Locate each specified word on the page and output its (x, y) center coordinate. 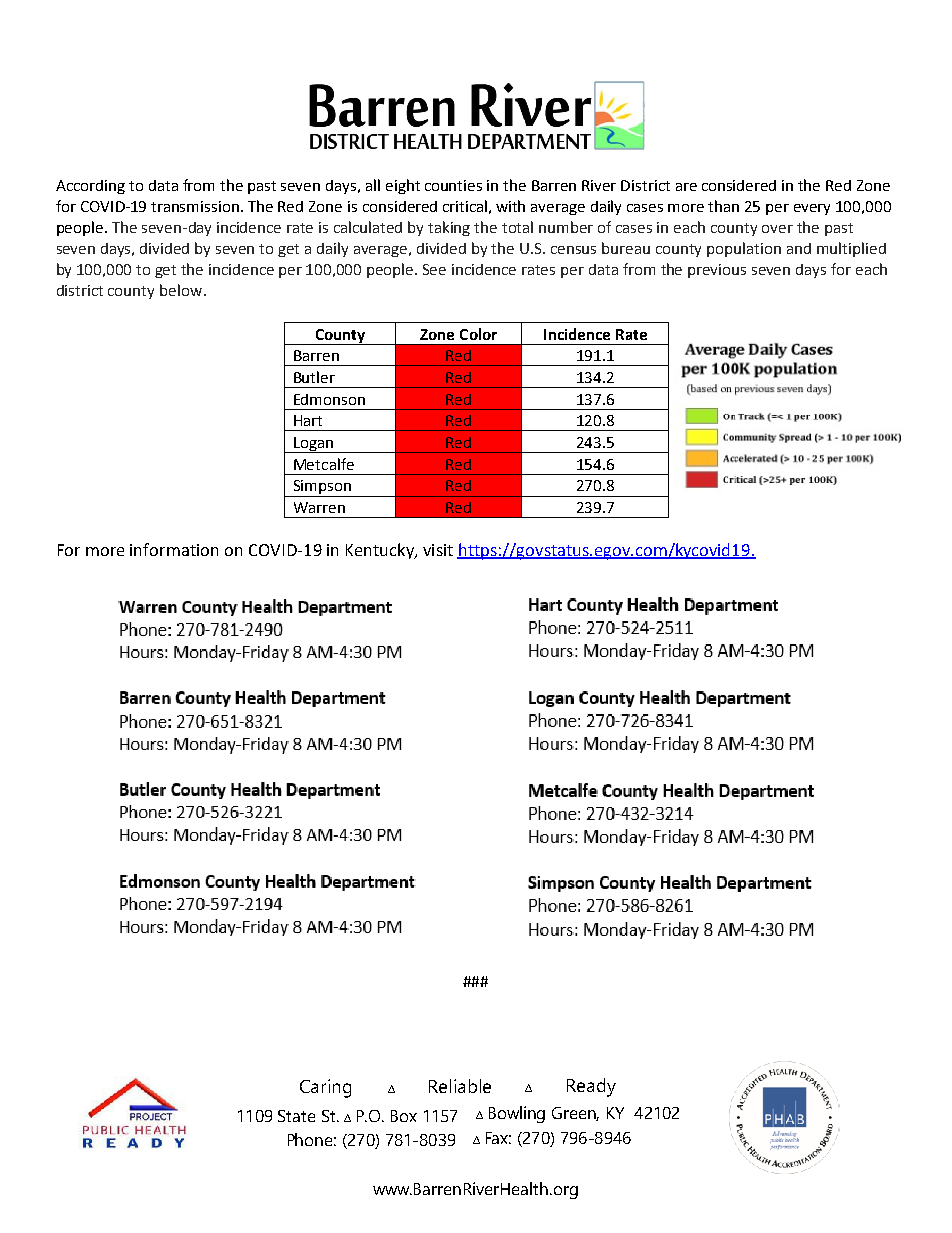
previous (717, 271)
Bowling (517, 1114)
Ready (591, 1087)
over (777, 229)
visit (438, 550)
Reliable (460, 1086)
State (296, 1116)
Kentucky (381, 551)
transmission (195, 206)
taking (449, 228)
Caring (325, 1088)
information (174, 549)
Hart (308, 420)
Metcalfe (324, 464)
